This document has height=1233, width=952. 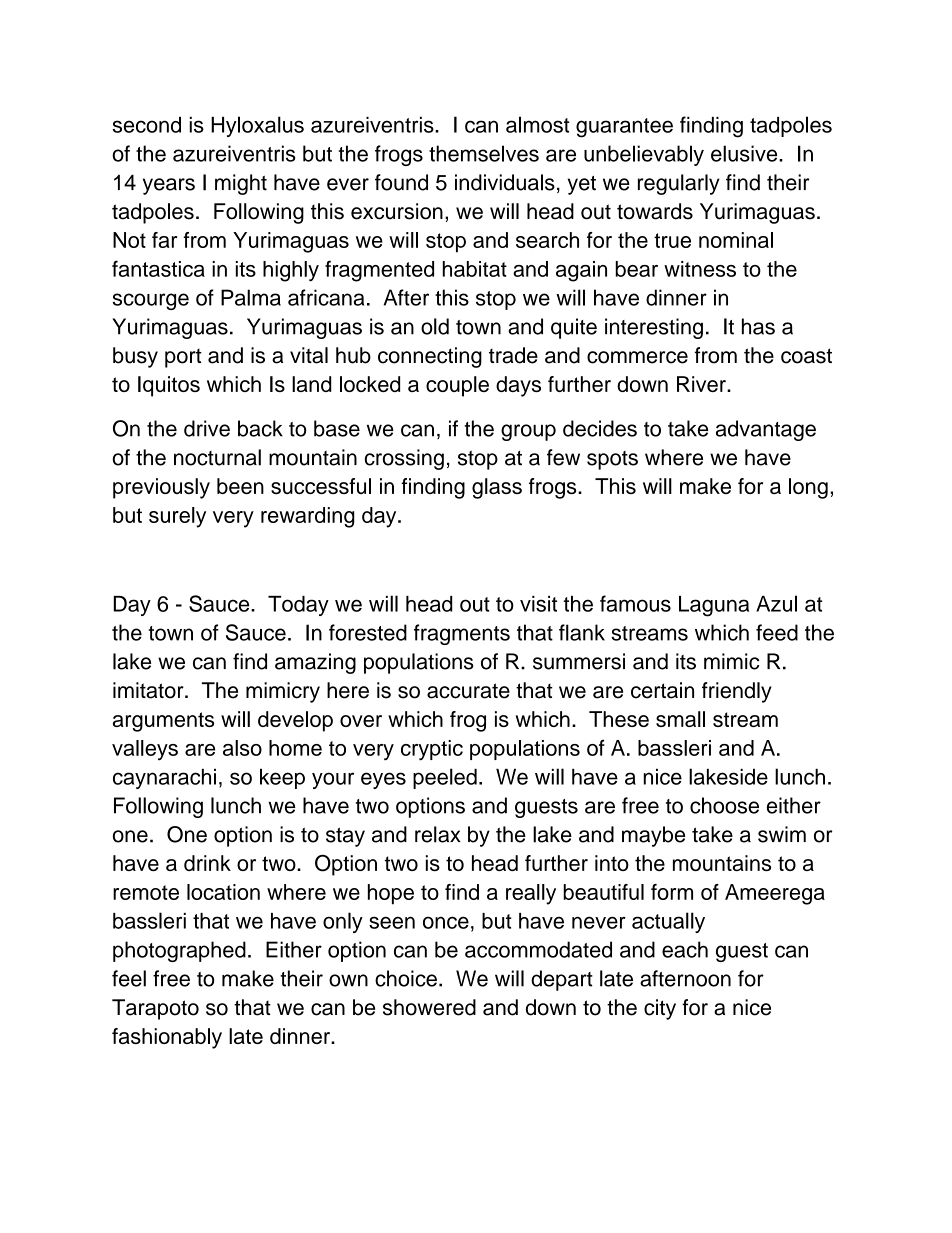 I want to click on fashionably, so click(x=167, y=1038).
